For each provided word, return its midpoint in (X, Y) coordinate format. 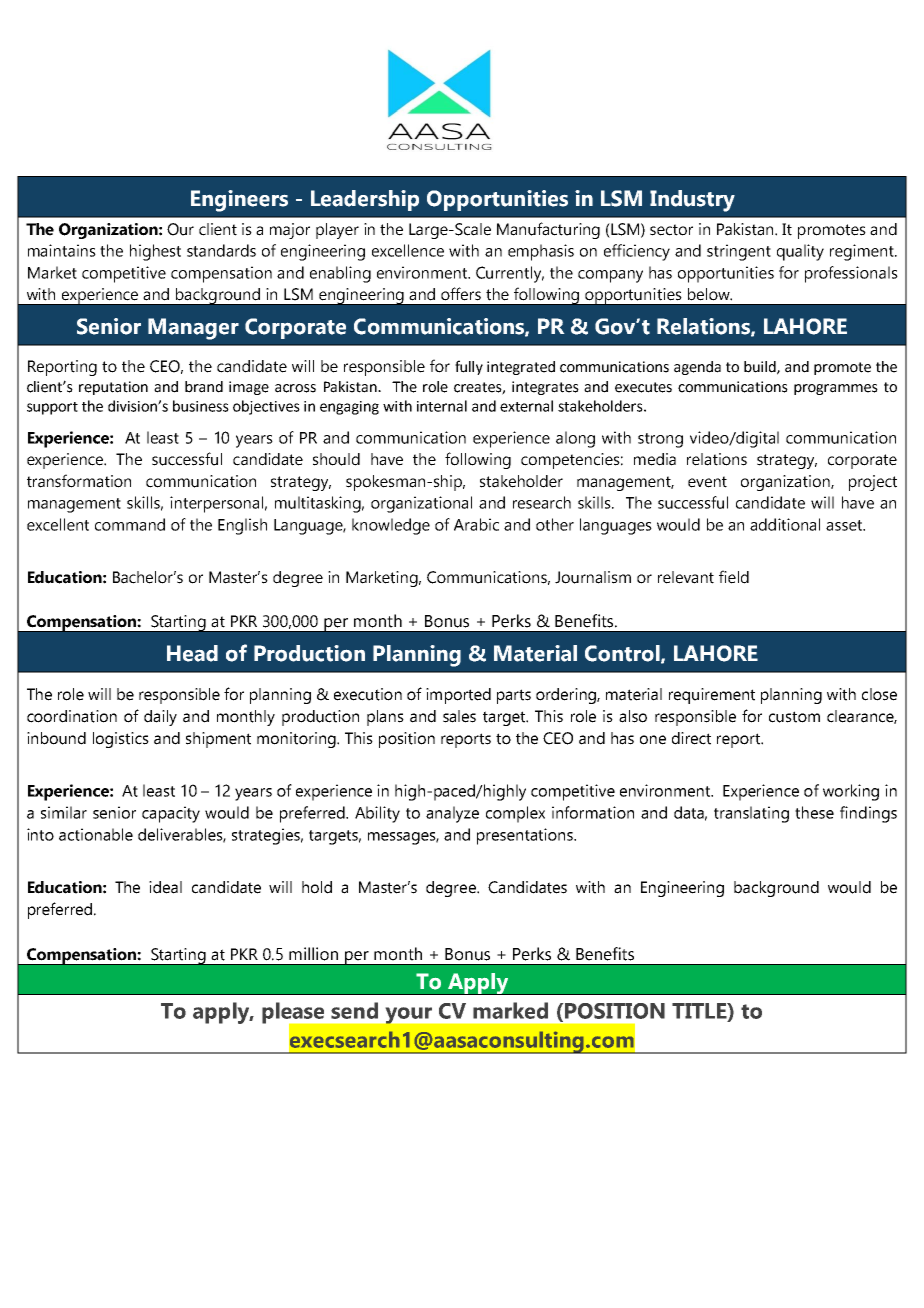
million (313, 954)
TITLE (700, 1012)
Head (192, 653)
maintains (62, 250)
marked (510, 1010)
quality (800, 252)
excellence (408, 250)
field (734, 577)
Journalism (593, 577)
